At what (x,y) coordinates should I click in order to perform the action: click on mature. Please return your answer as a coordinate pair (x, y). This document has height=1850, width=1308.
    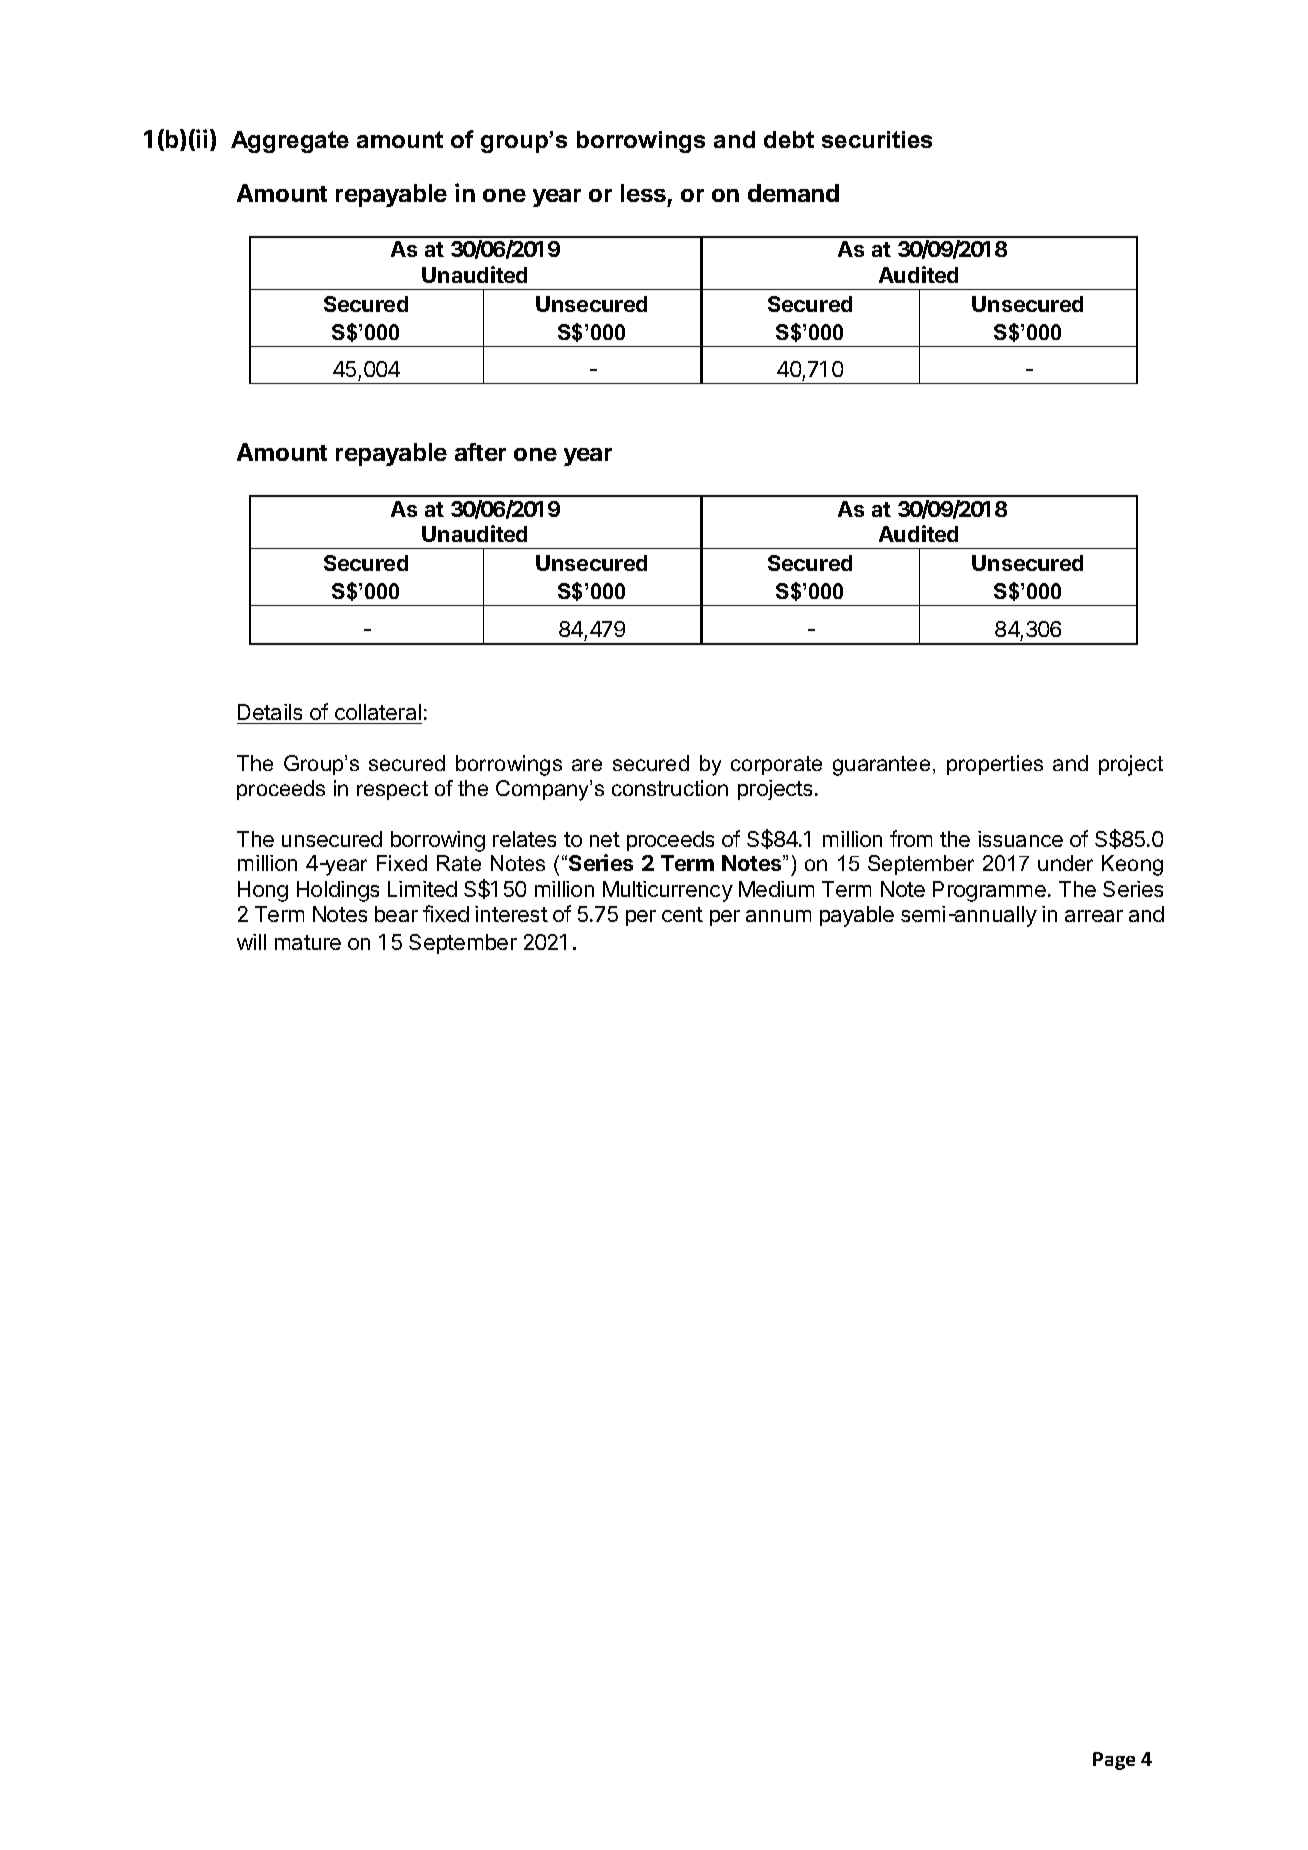
    Looking at the image, I should click on (308, 942).
